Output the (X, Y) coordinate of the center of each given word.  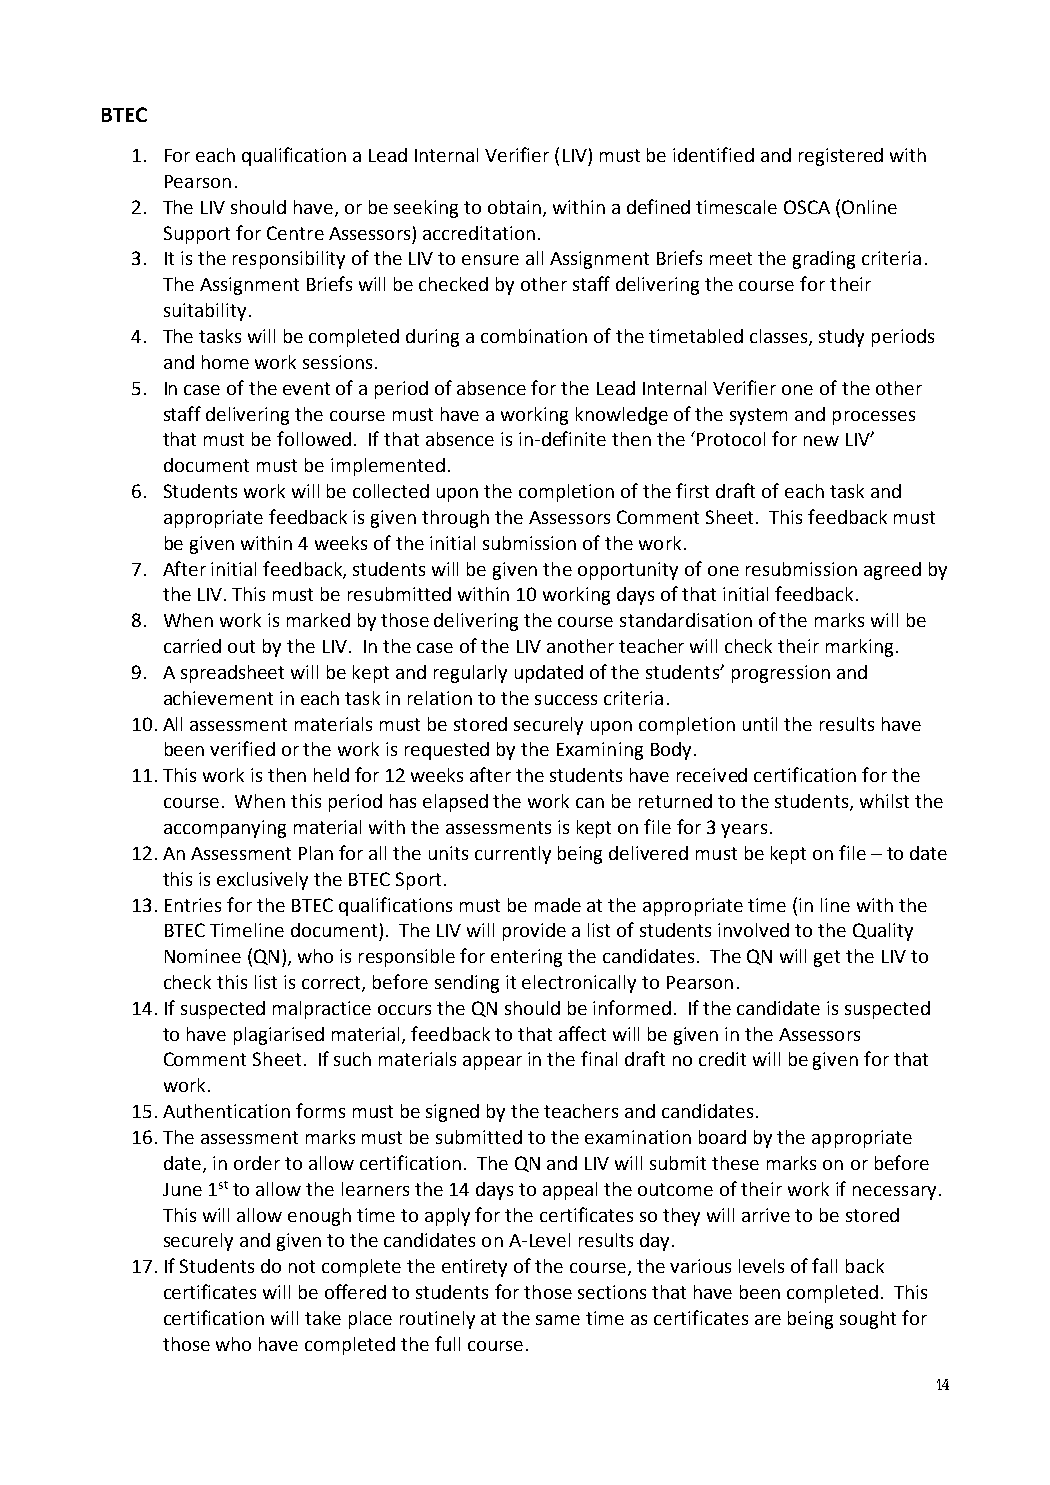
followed (314, 438)
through (455, 519)
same (558, 1320)
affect (582, 1033)
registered (841, 157)
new (821, 441)
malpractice (322, 1010)
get (827, 958)
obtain (514, 207)
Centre (295, 233)
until (760, 724)
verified (242, 748)
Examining (600, 751)
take (323, 1318)
